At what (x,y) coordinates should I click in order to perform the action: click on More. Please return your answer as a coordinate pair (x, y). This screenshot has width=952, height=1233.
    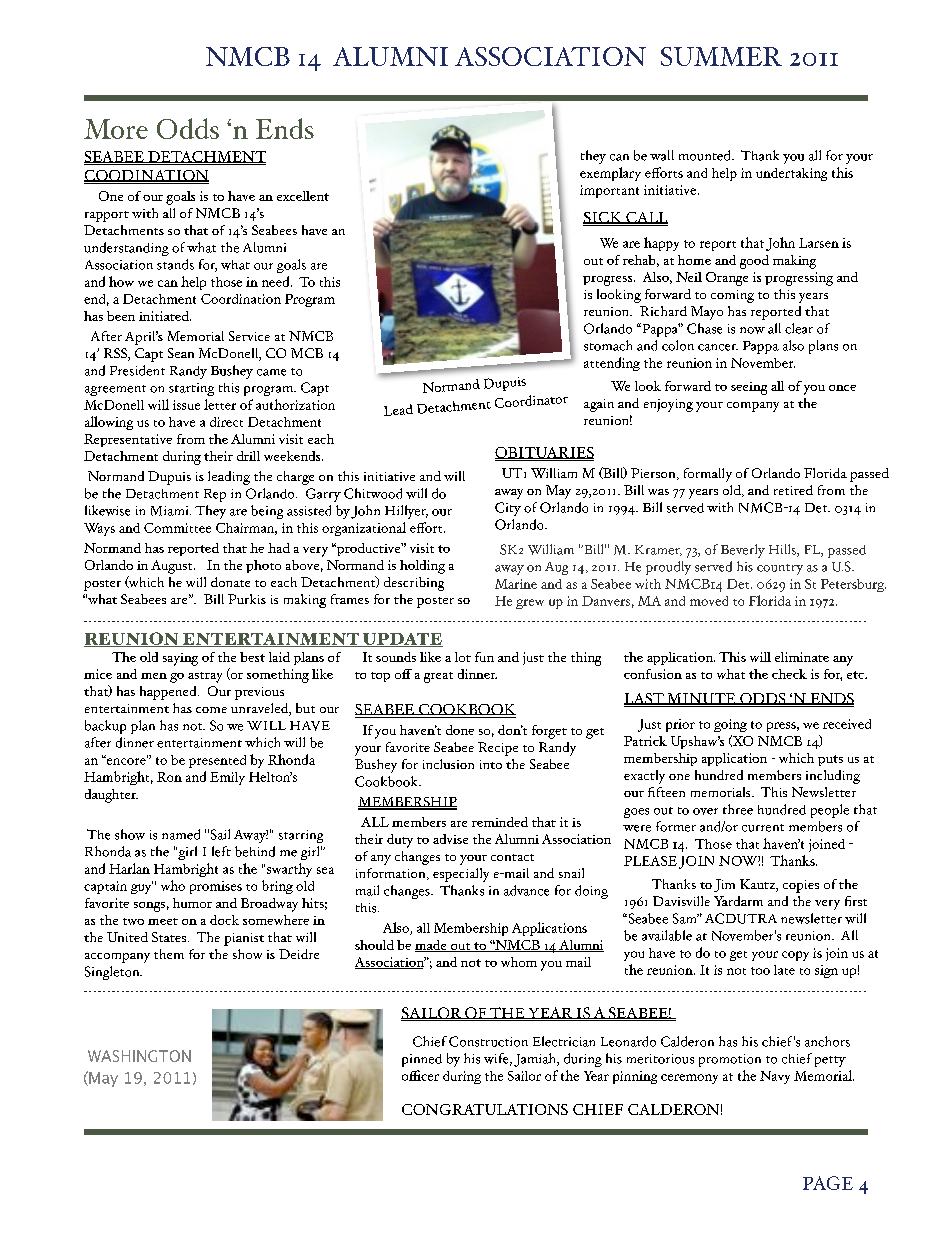
    Looking at the image, I should click on (116, 129).
